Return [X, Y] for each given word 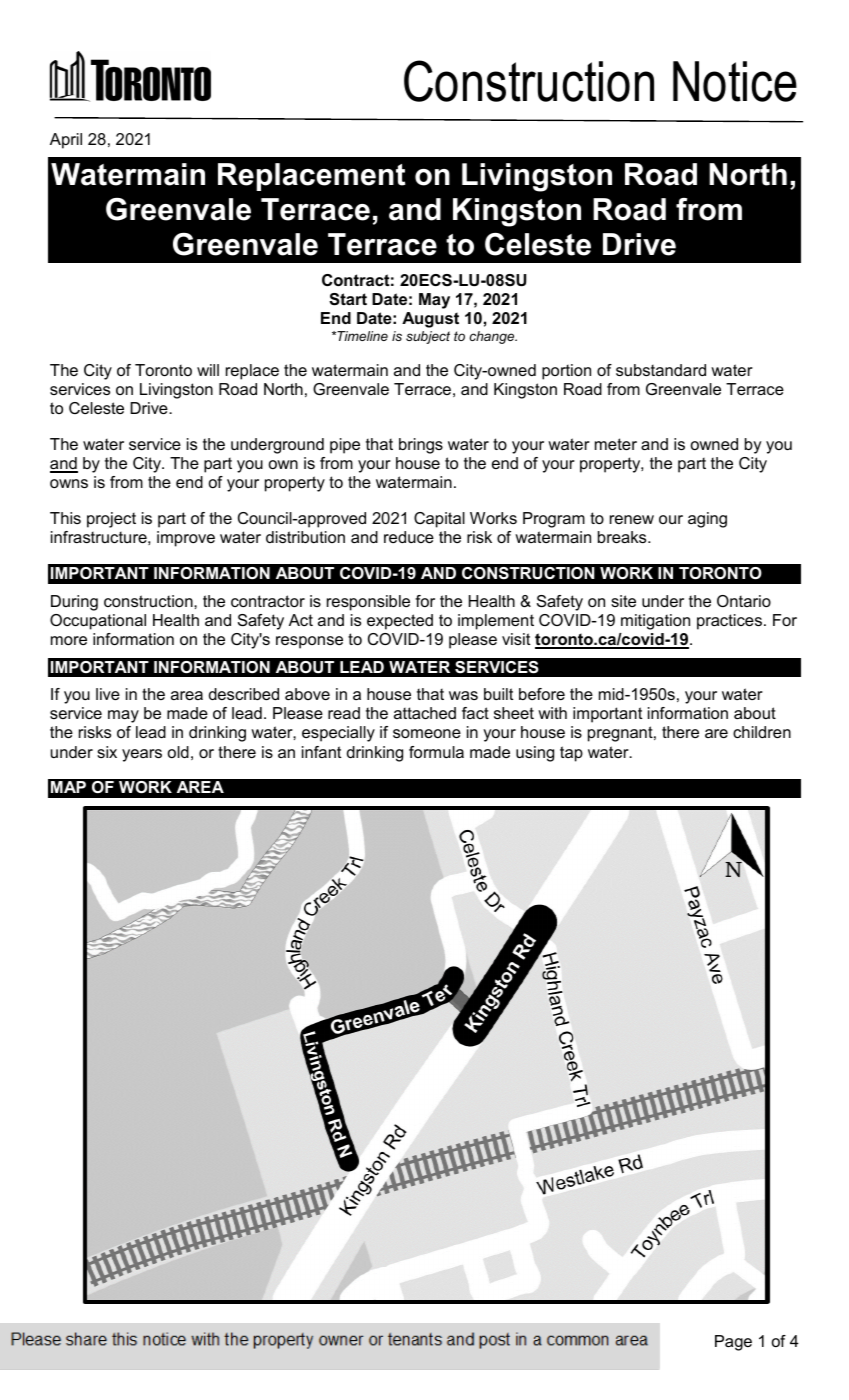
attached [425, 713]
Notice [735, 81]
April [66, 141]
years [142, 755]
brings [421, 446]
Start [348, 299]
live [108, 694]
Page [733, 1343]
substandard [661, 370]
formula [436, 752]
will [208, 370]
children [762, 732]
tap [571, 754]
